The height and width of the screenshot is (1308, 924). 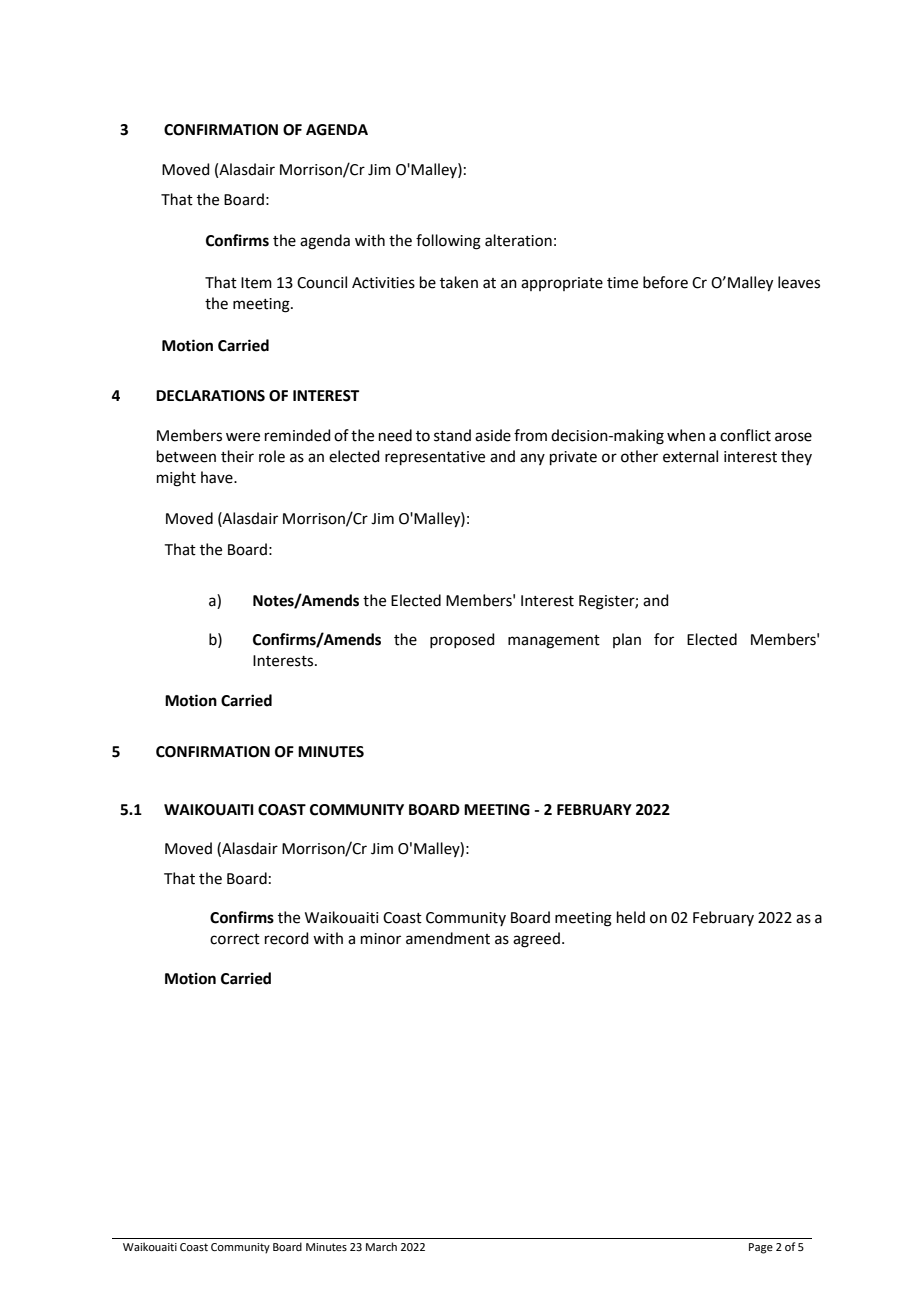 I want to click on Page, so click(x=761, y=1248).
